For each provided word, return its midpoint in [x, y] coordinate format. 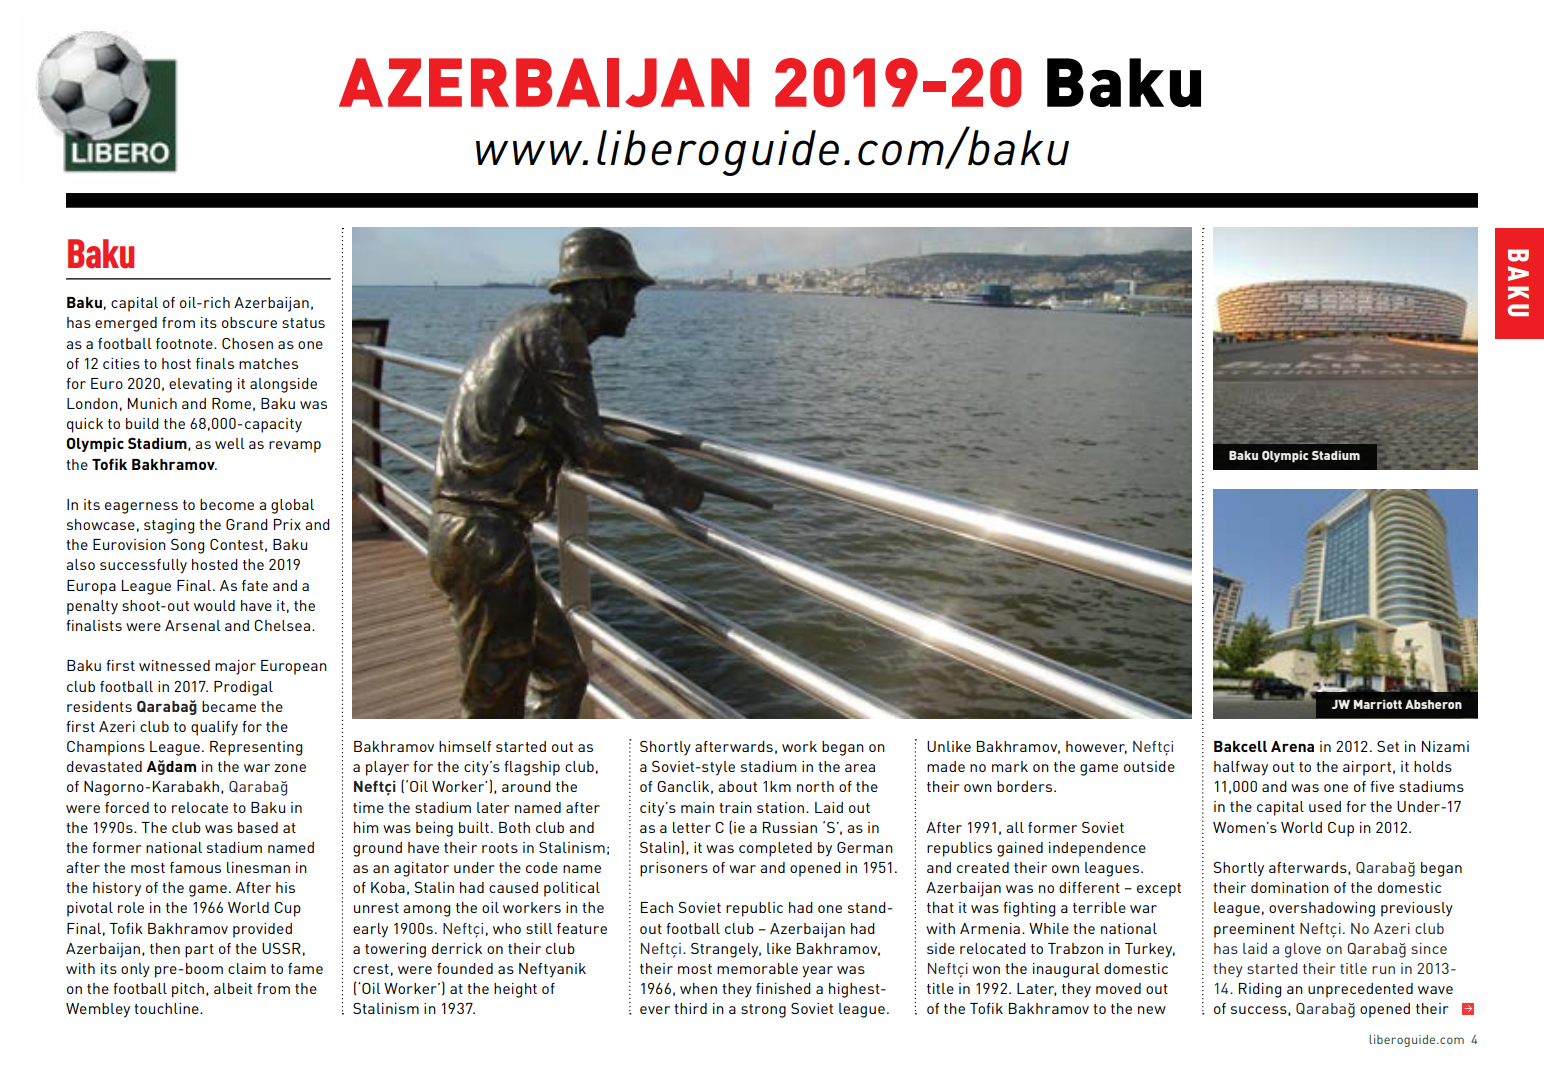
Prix [287, 524]
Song [187, 546]
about [737, 786]
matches [268, 363]
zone [290, 768]
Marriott [1377, 704]
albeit [233, 988]
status [303, 323]
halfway [1241, 768]
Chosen [247, 343]
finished [783, 988]
